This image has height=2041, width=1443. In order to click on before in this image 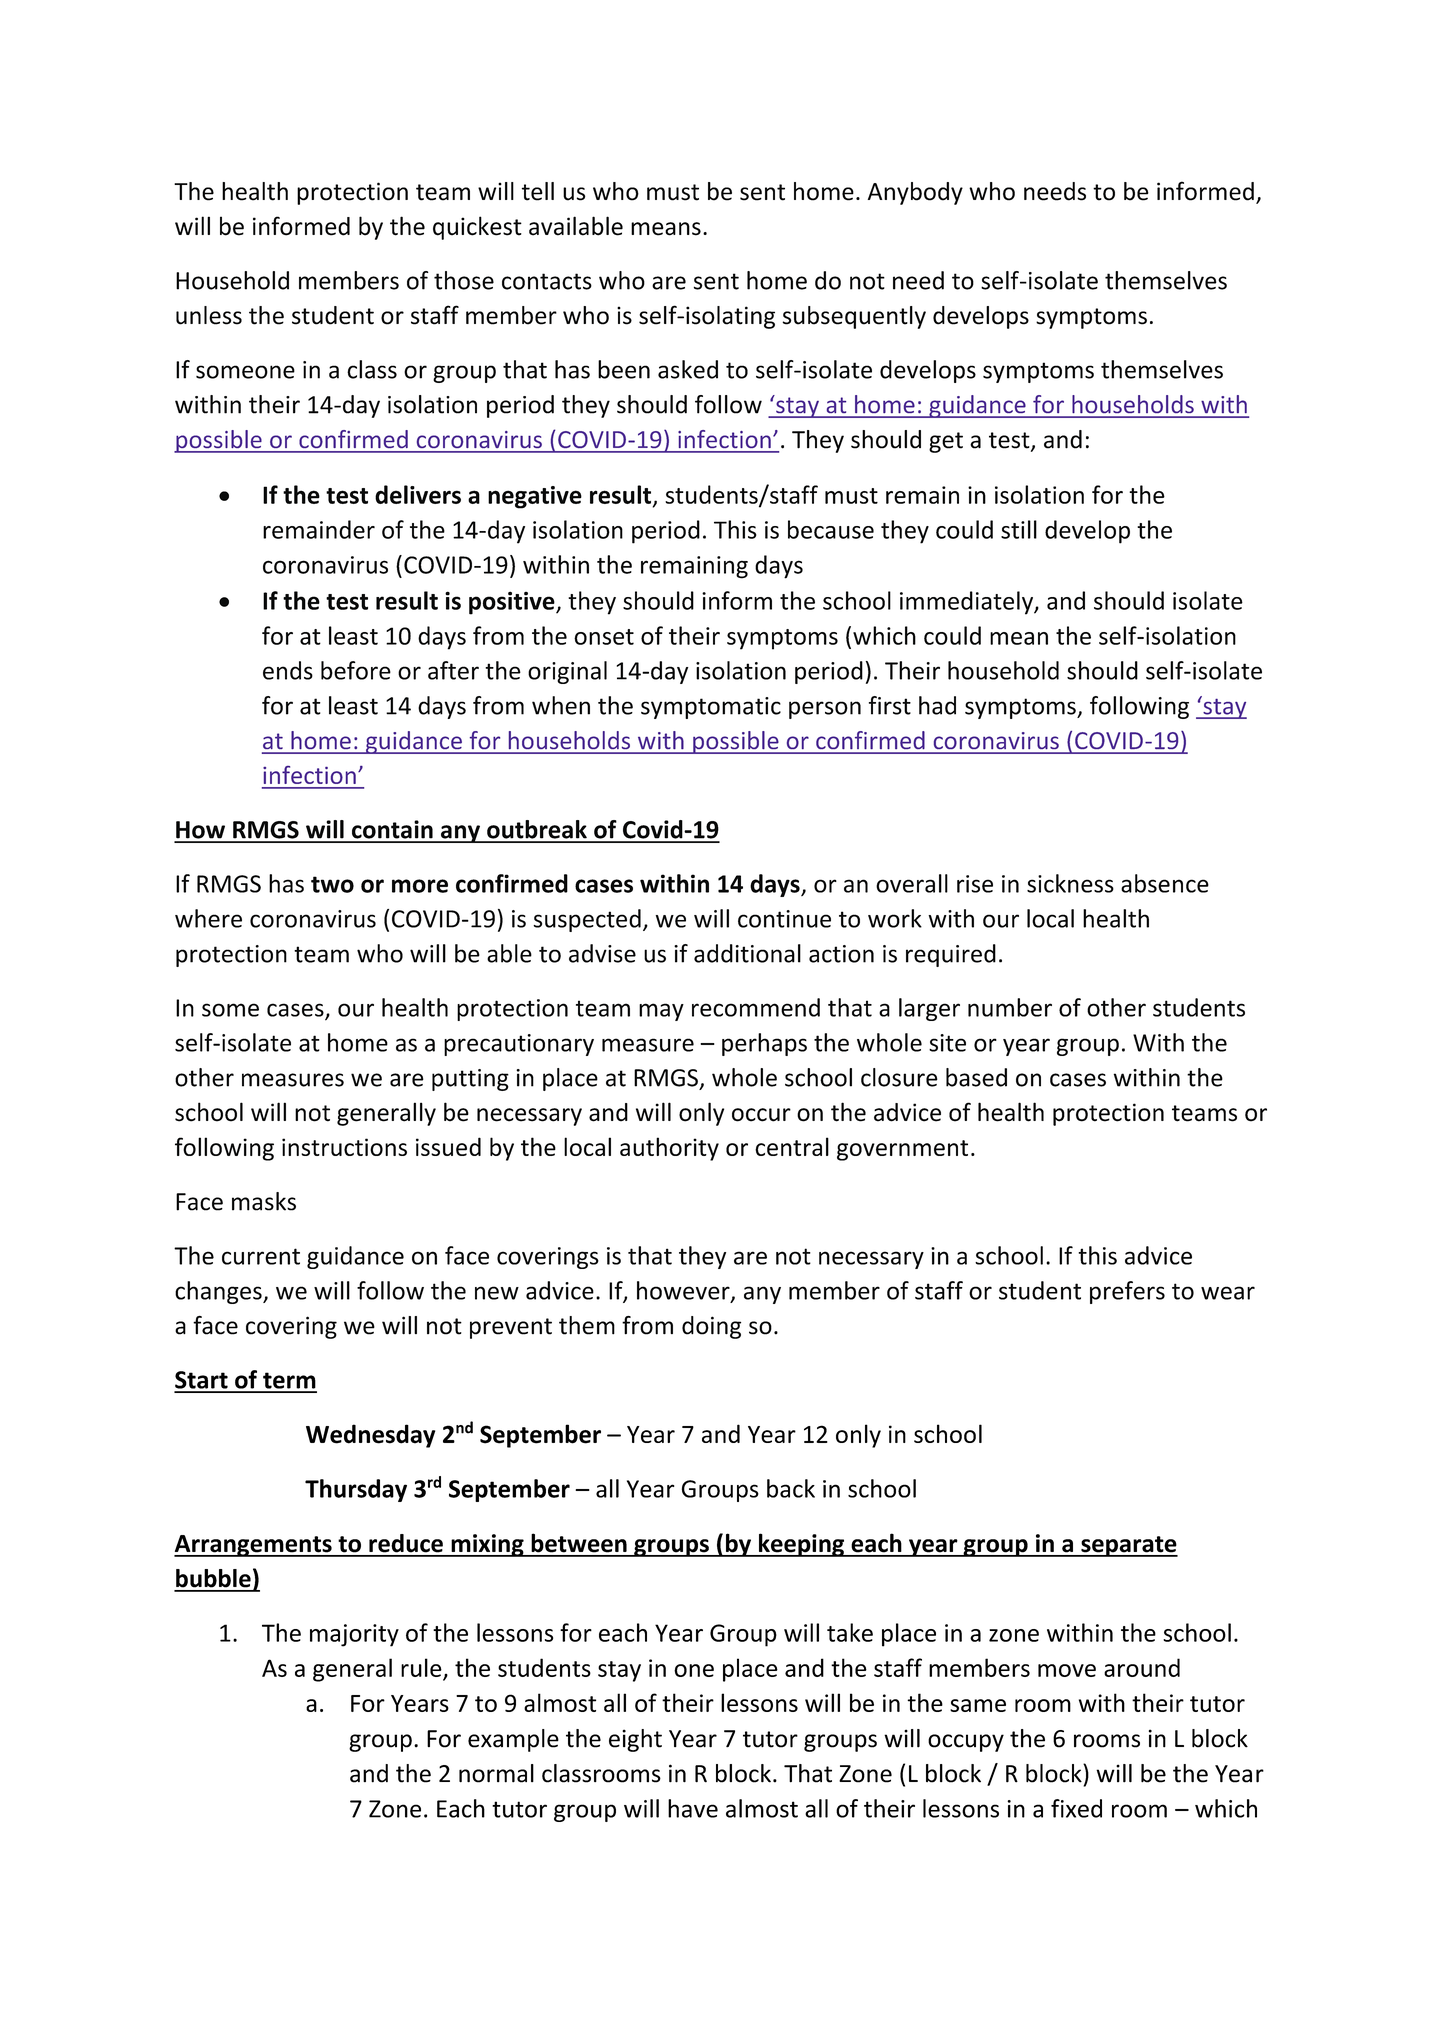, I will do `click(356, 670)`.
